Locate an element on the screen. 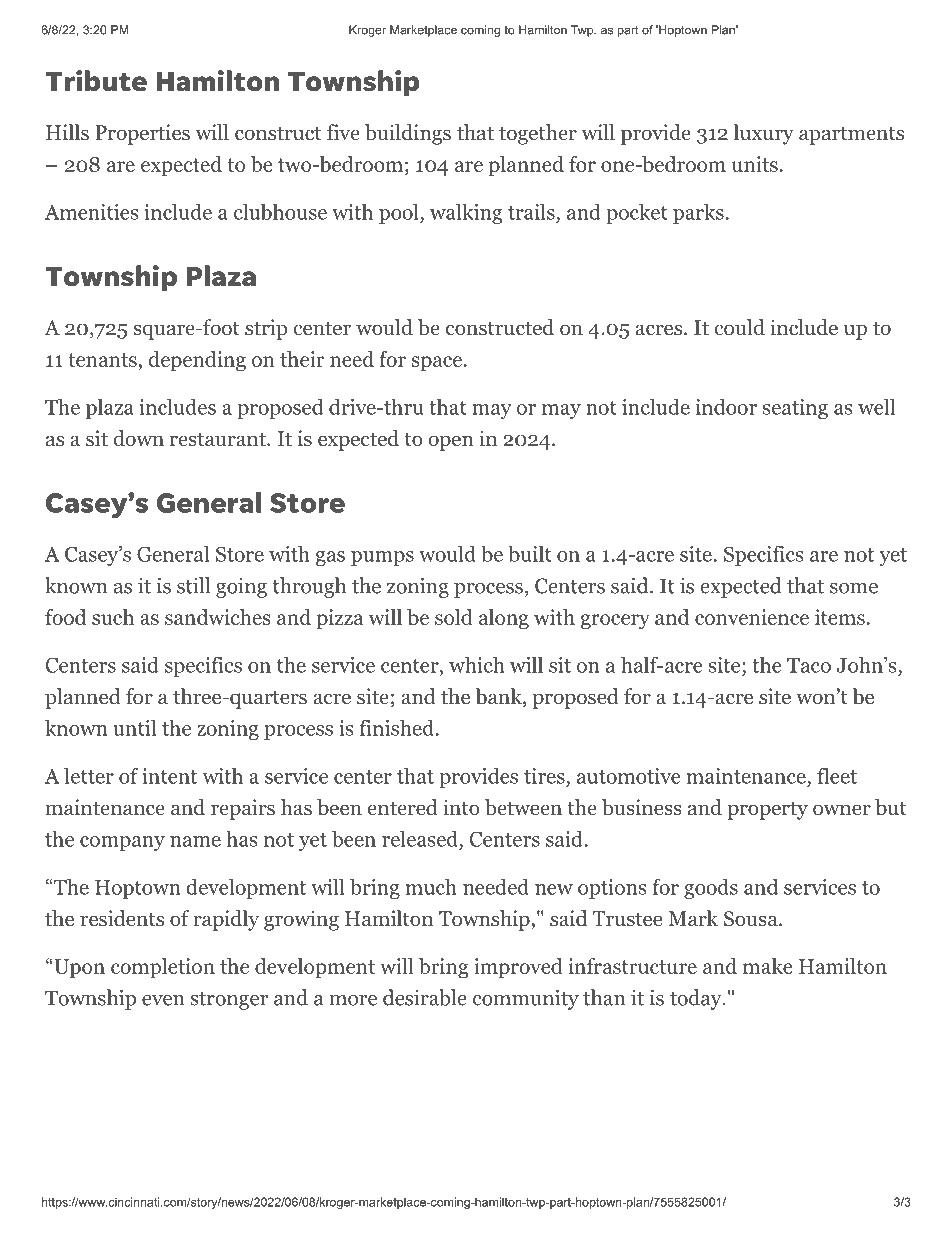 This screenshot has width=952, height=1233. strip is located at coordinates (266, 329).
